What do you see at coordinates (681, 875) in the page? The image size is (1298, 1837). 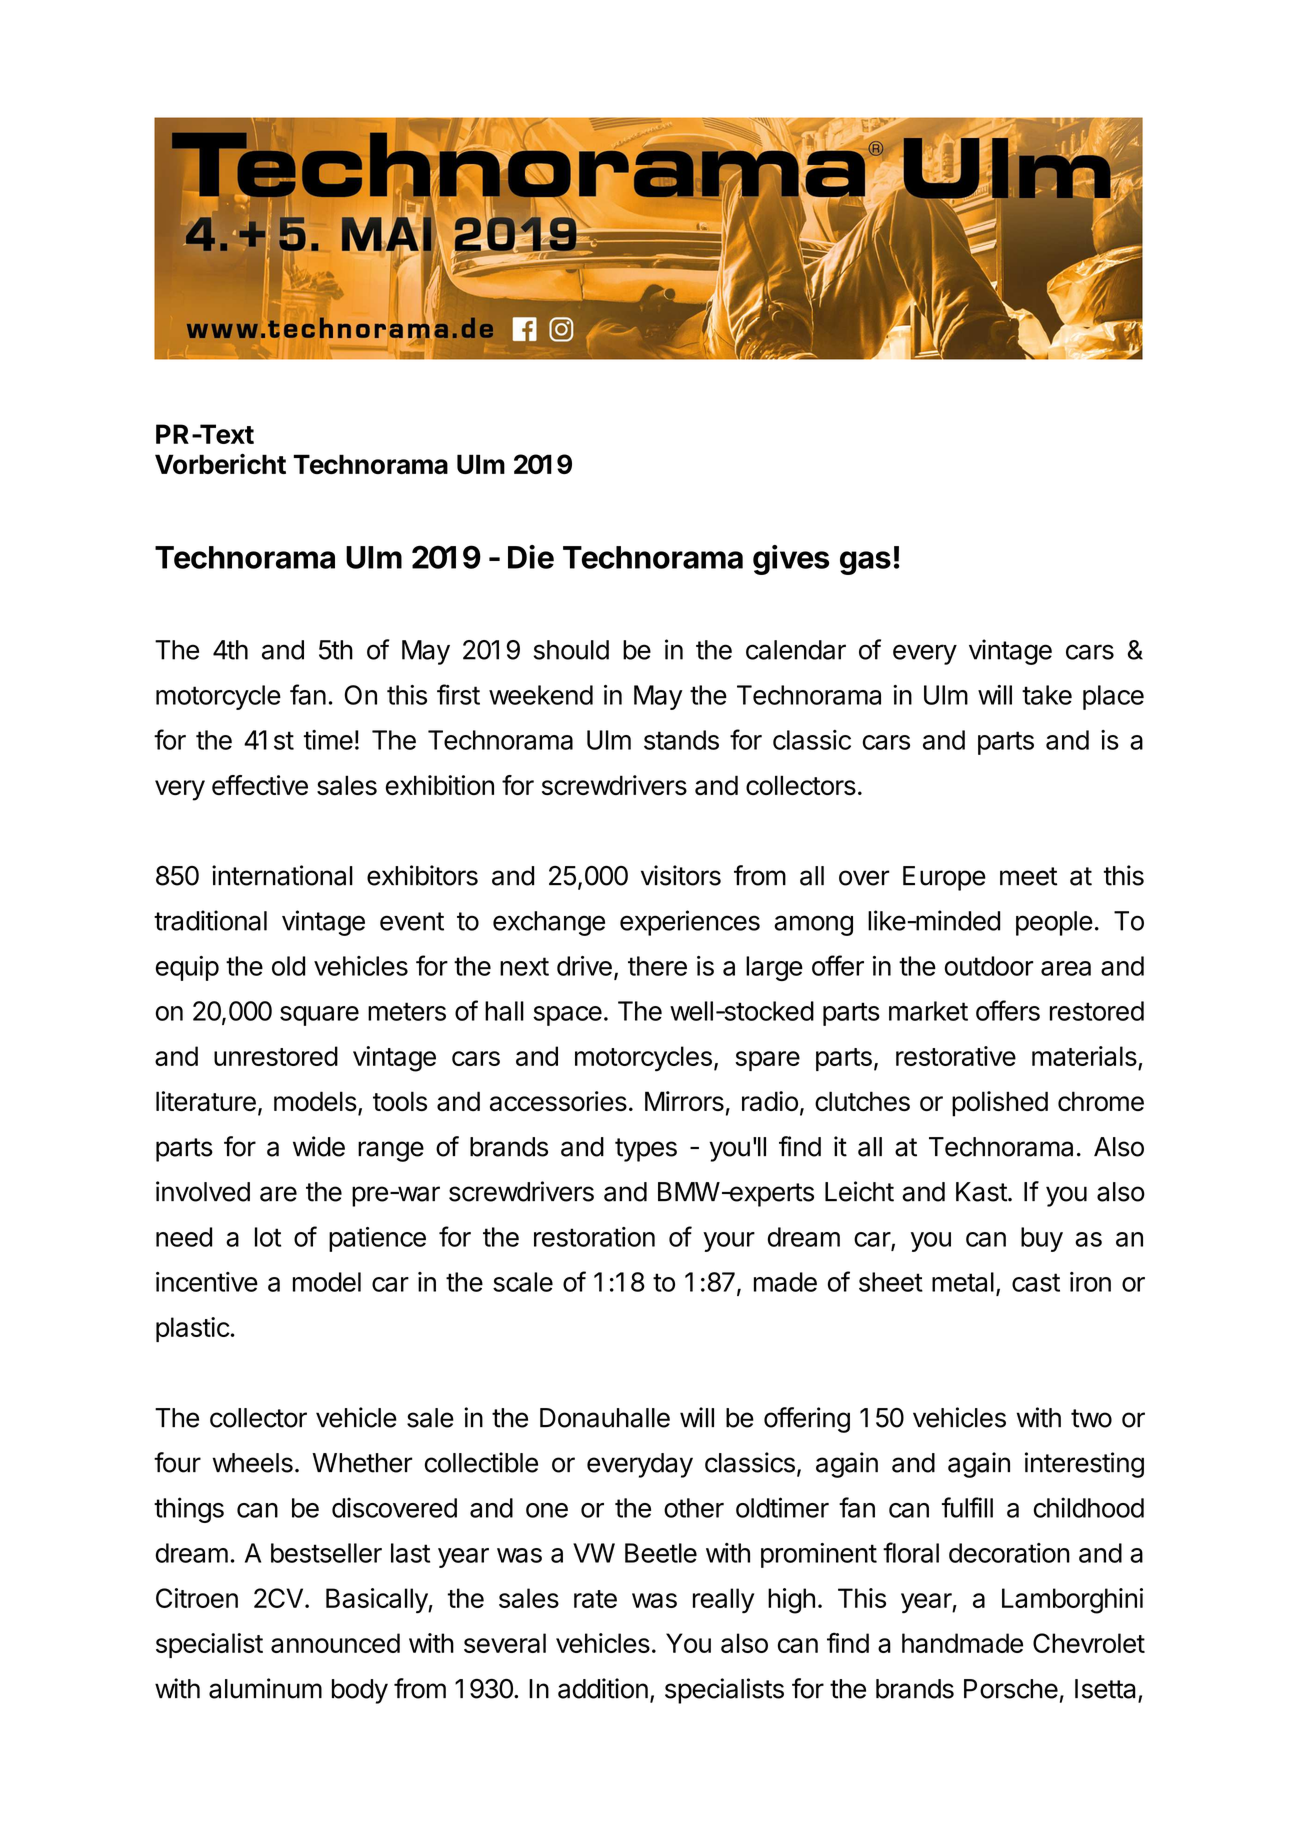 I see `visitors` at bounding box center [681, 875].
